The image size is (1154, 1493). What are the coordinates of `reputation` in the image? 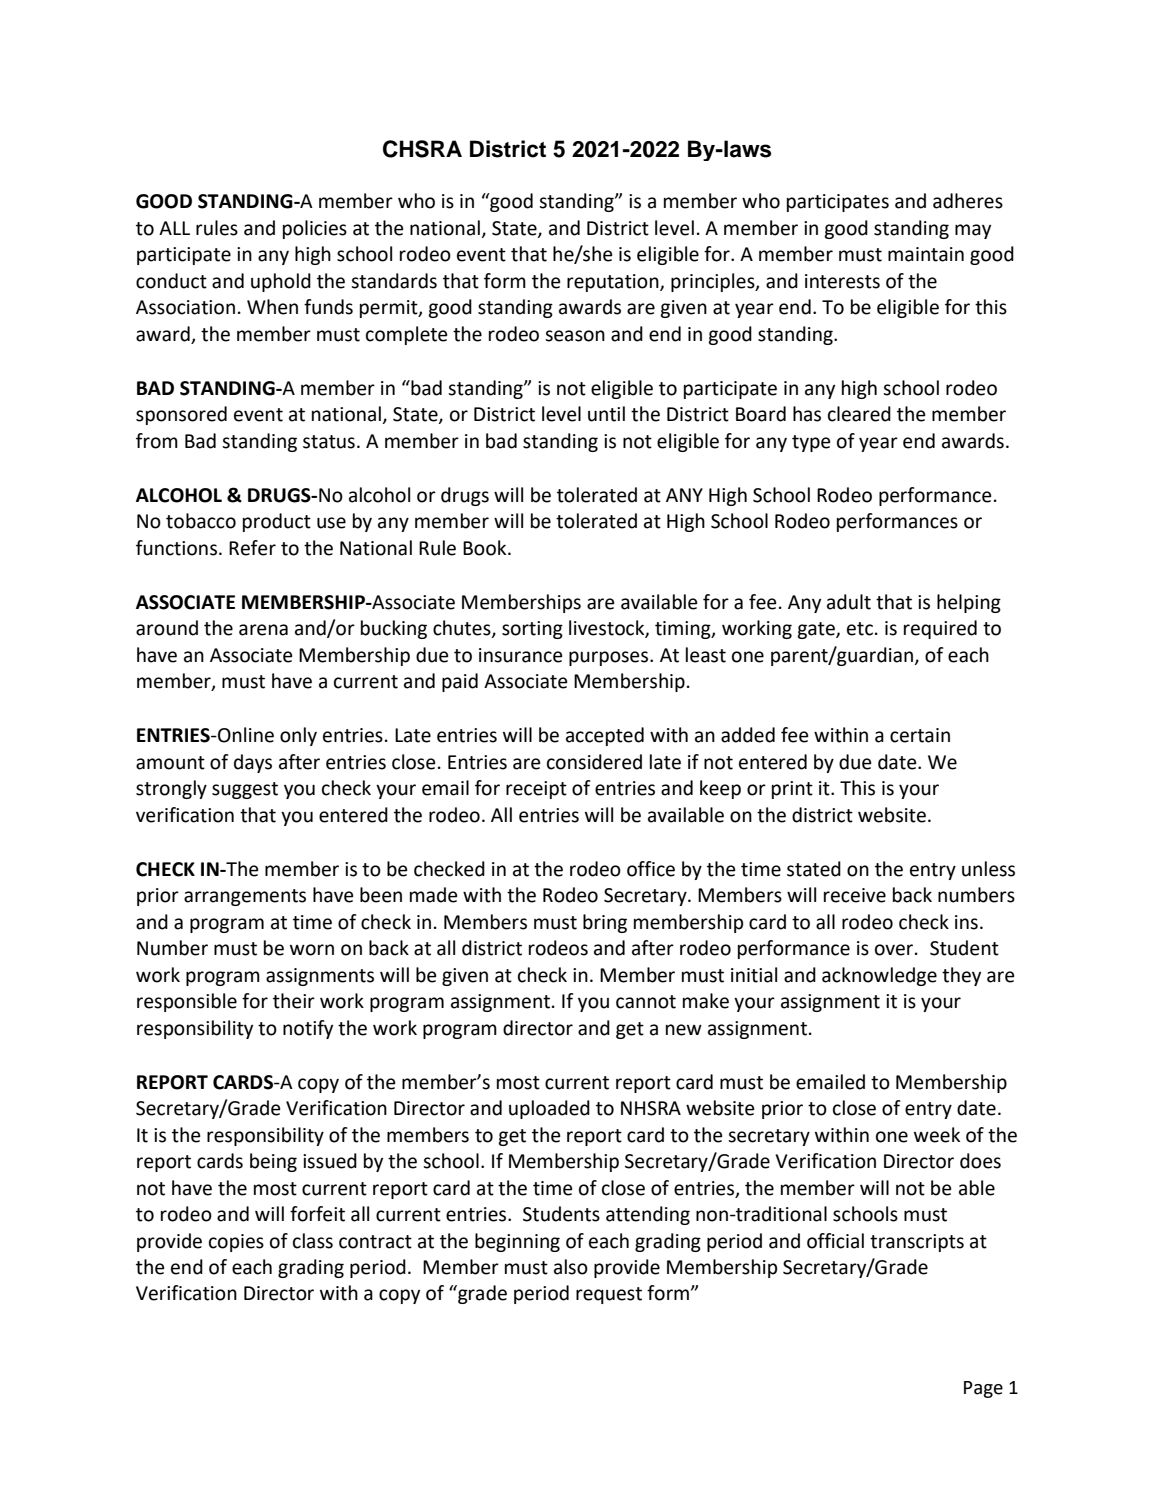 It's located at (614, 283).
